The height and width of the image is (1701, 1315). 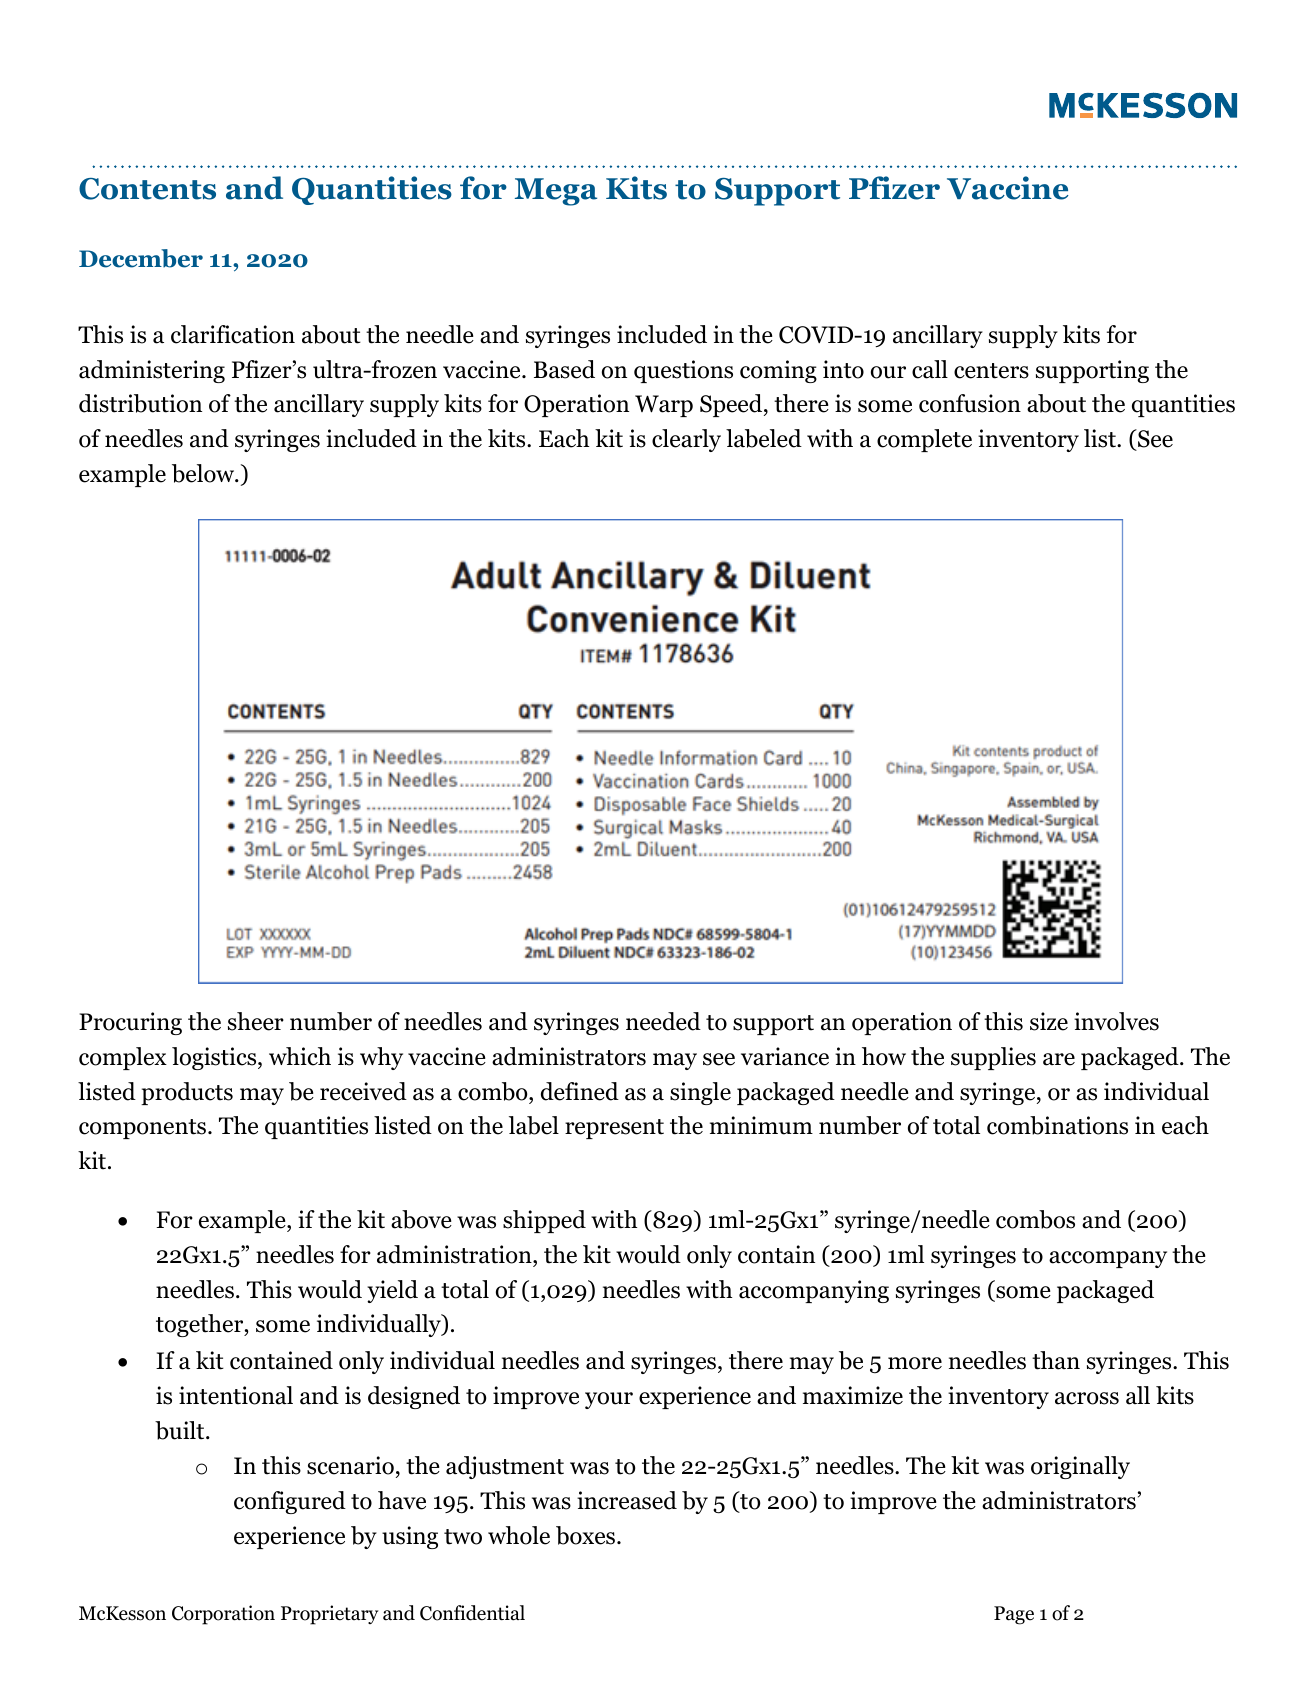 I want to click on combinations, so click(x=1057, y=1125).
